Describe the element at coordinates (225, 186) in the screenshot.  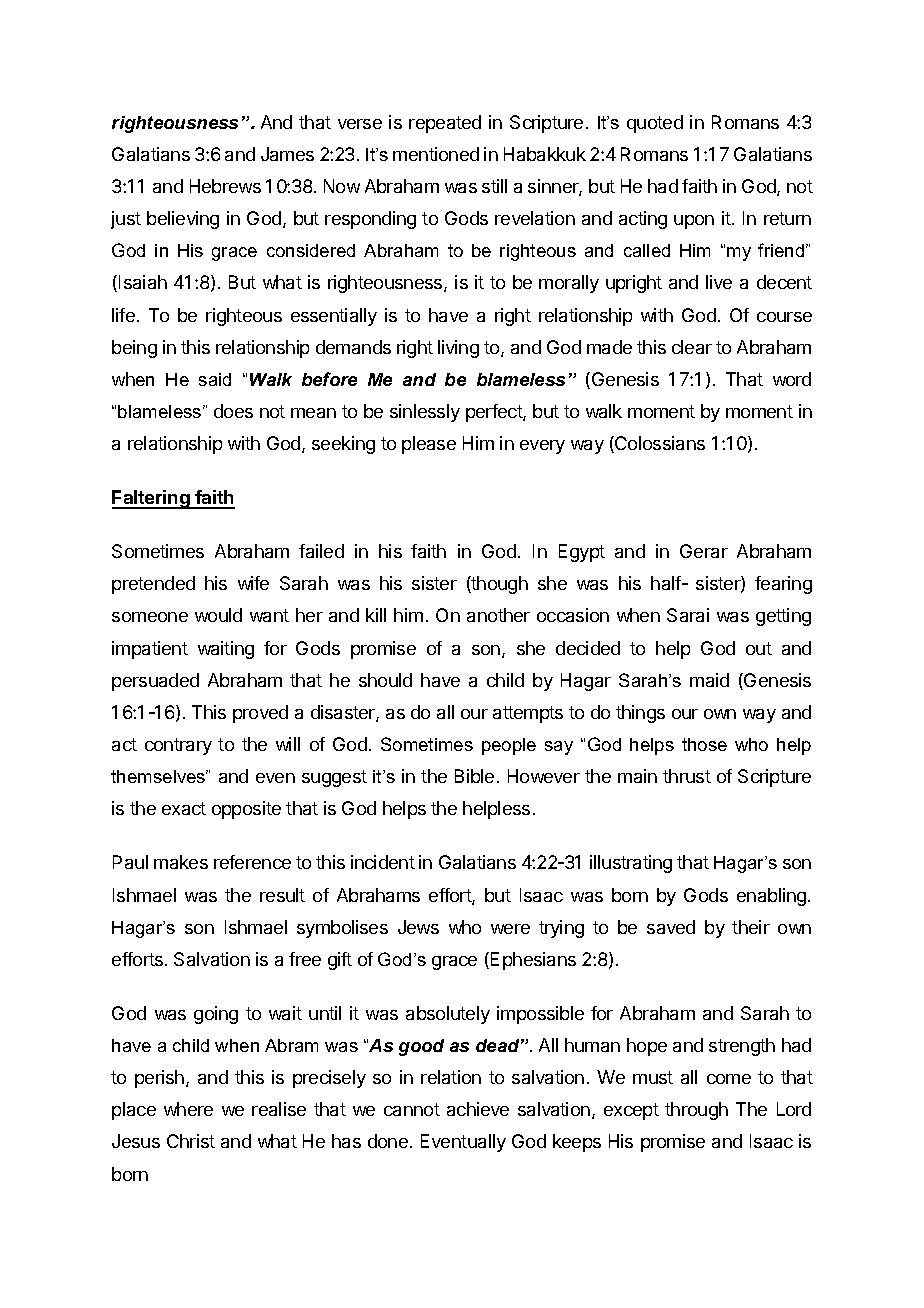
I see `Hebrews` at that location.
